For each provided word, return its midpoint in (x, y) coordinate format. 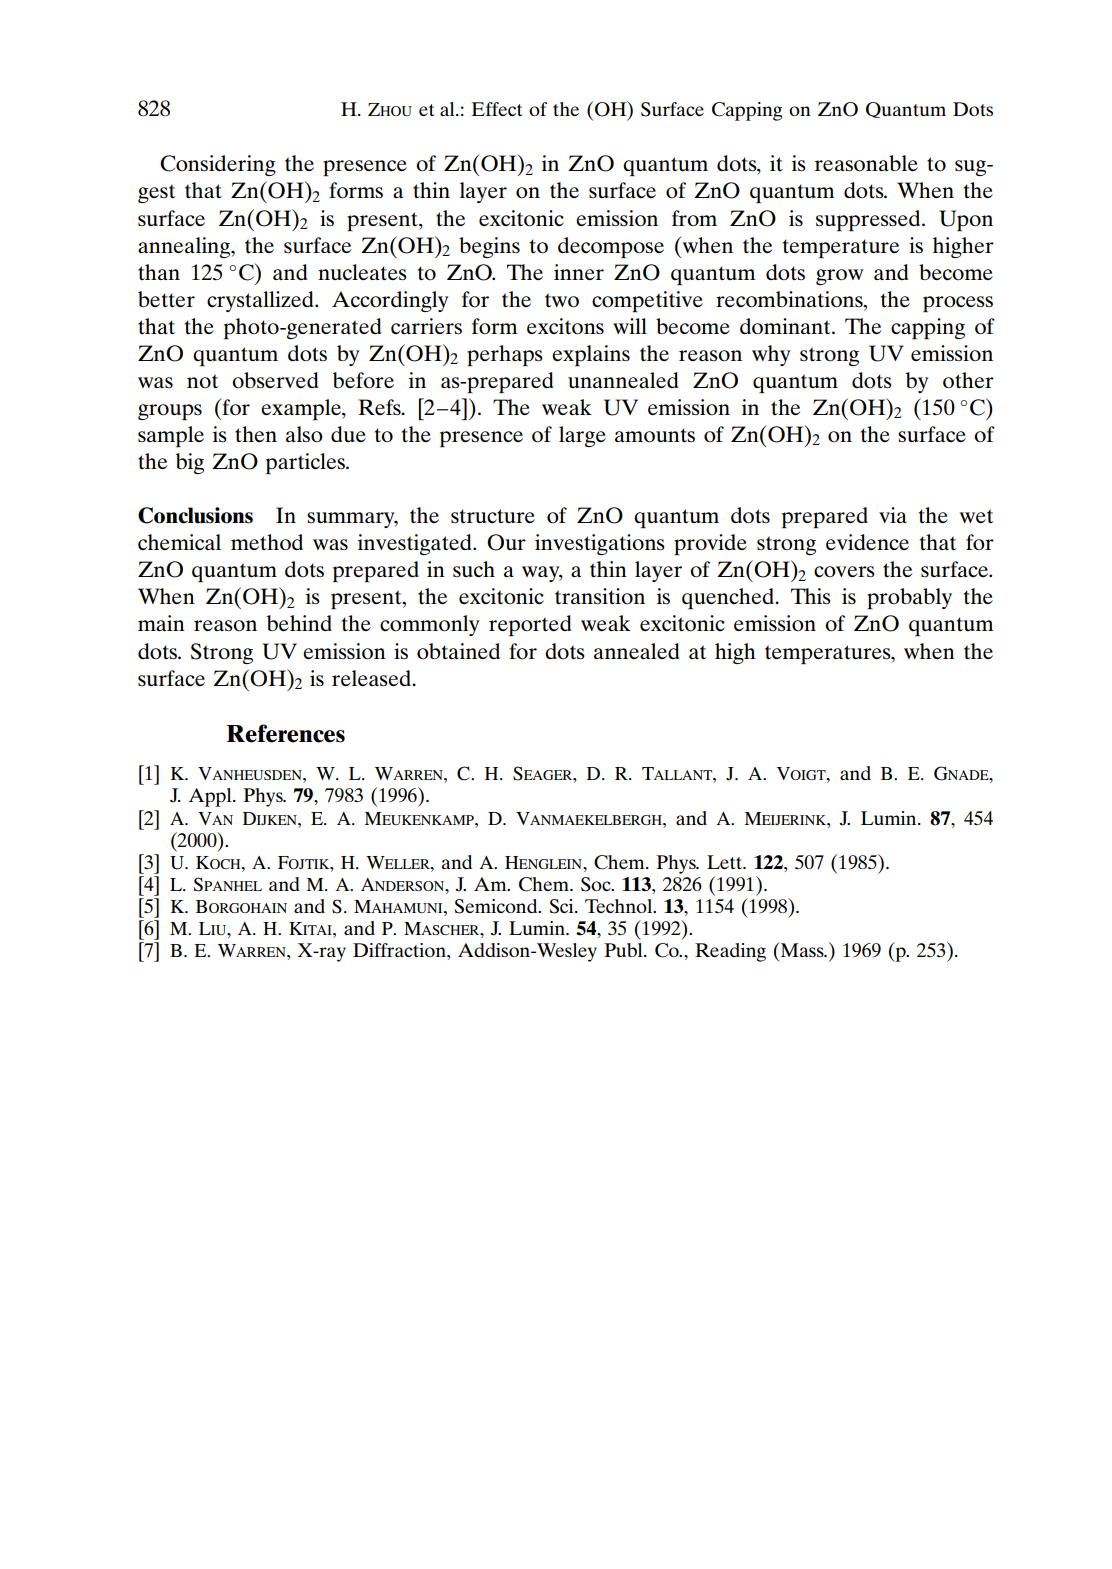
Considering (218, 165)
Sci (562, 906)
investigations (600, 544)
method (267, 542)
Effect (497, 109)
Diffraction (400, 950)
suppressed (869, 220)
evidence (867, 542)
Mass (802, 949)
